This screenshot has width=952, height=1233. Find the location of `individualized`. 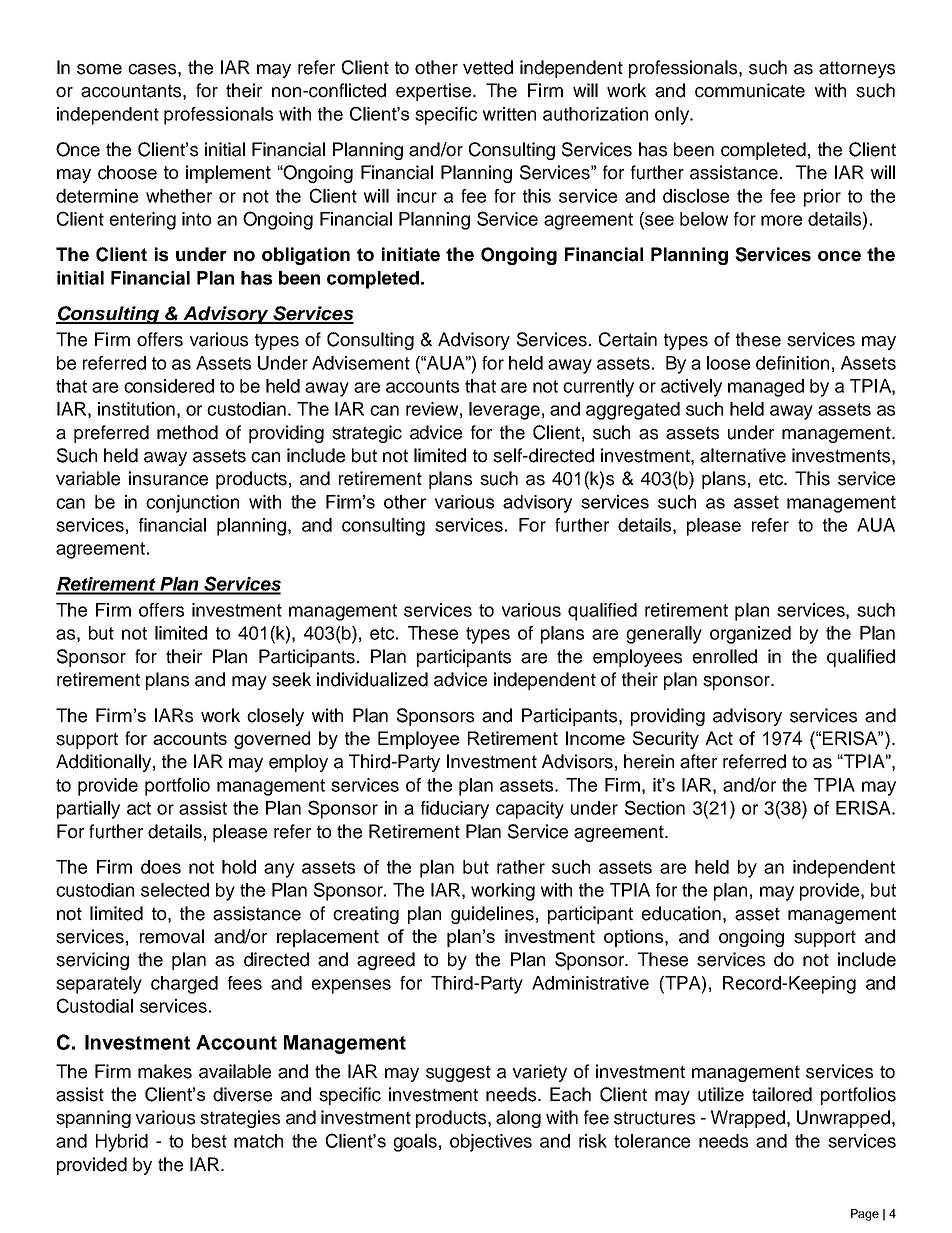

individualized is located at coordinates (372, 679).
